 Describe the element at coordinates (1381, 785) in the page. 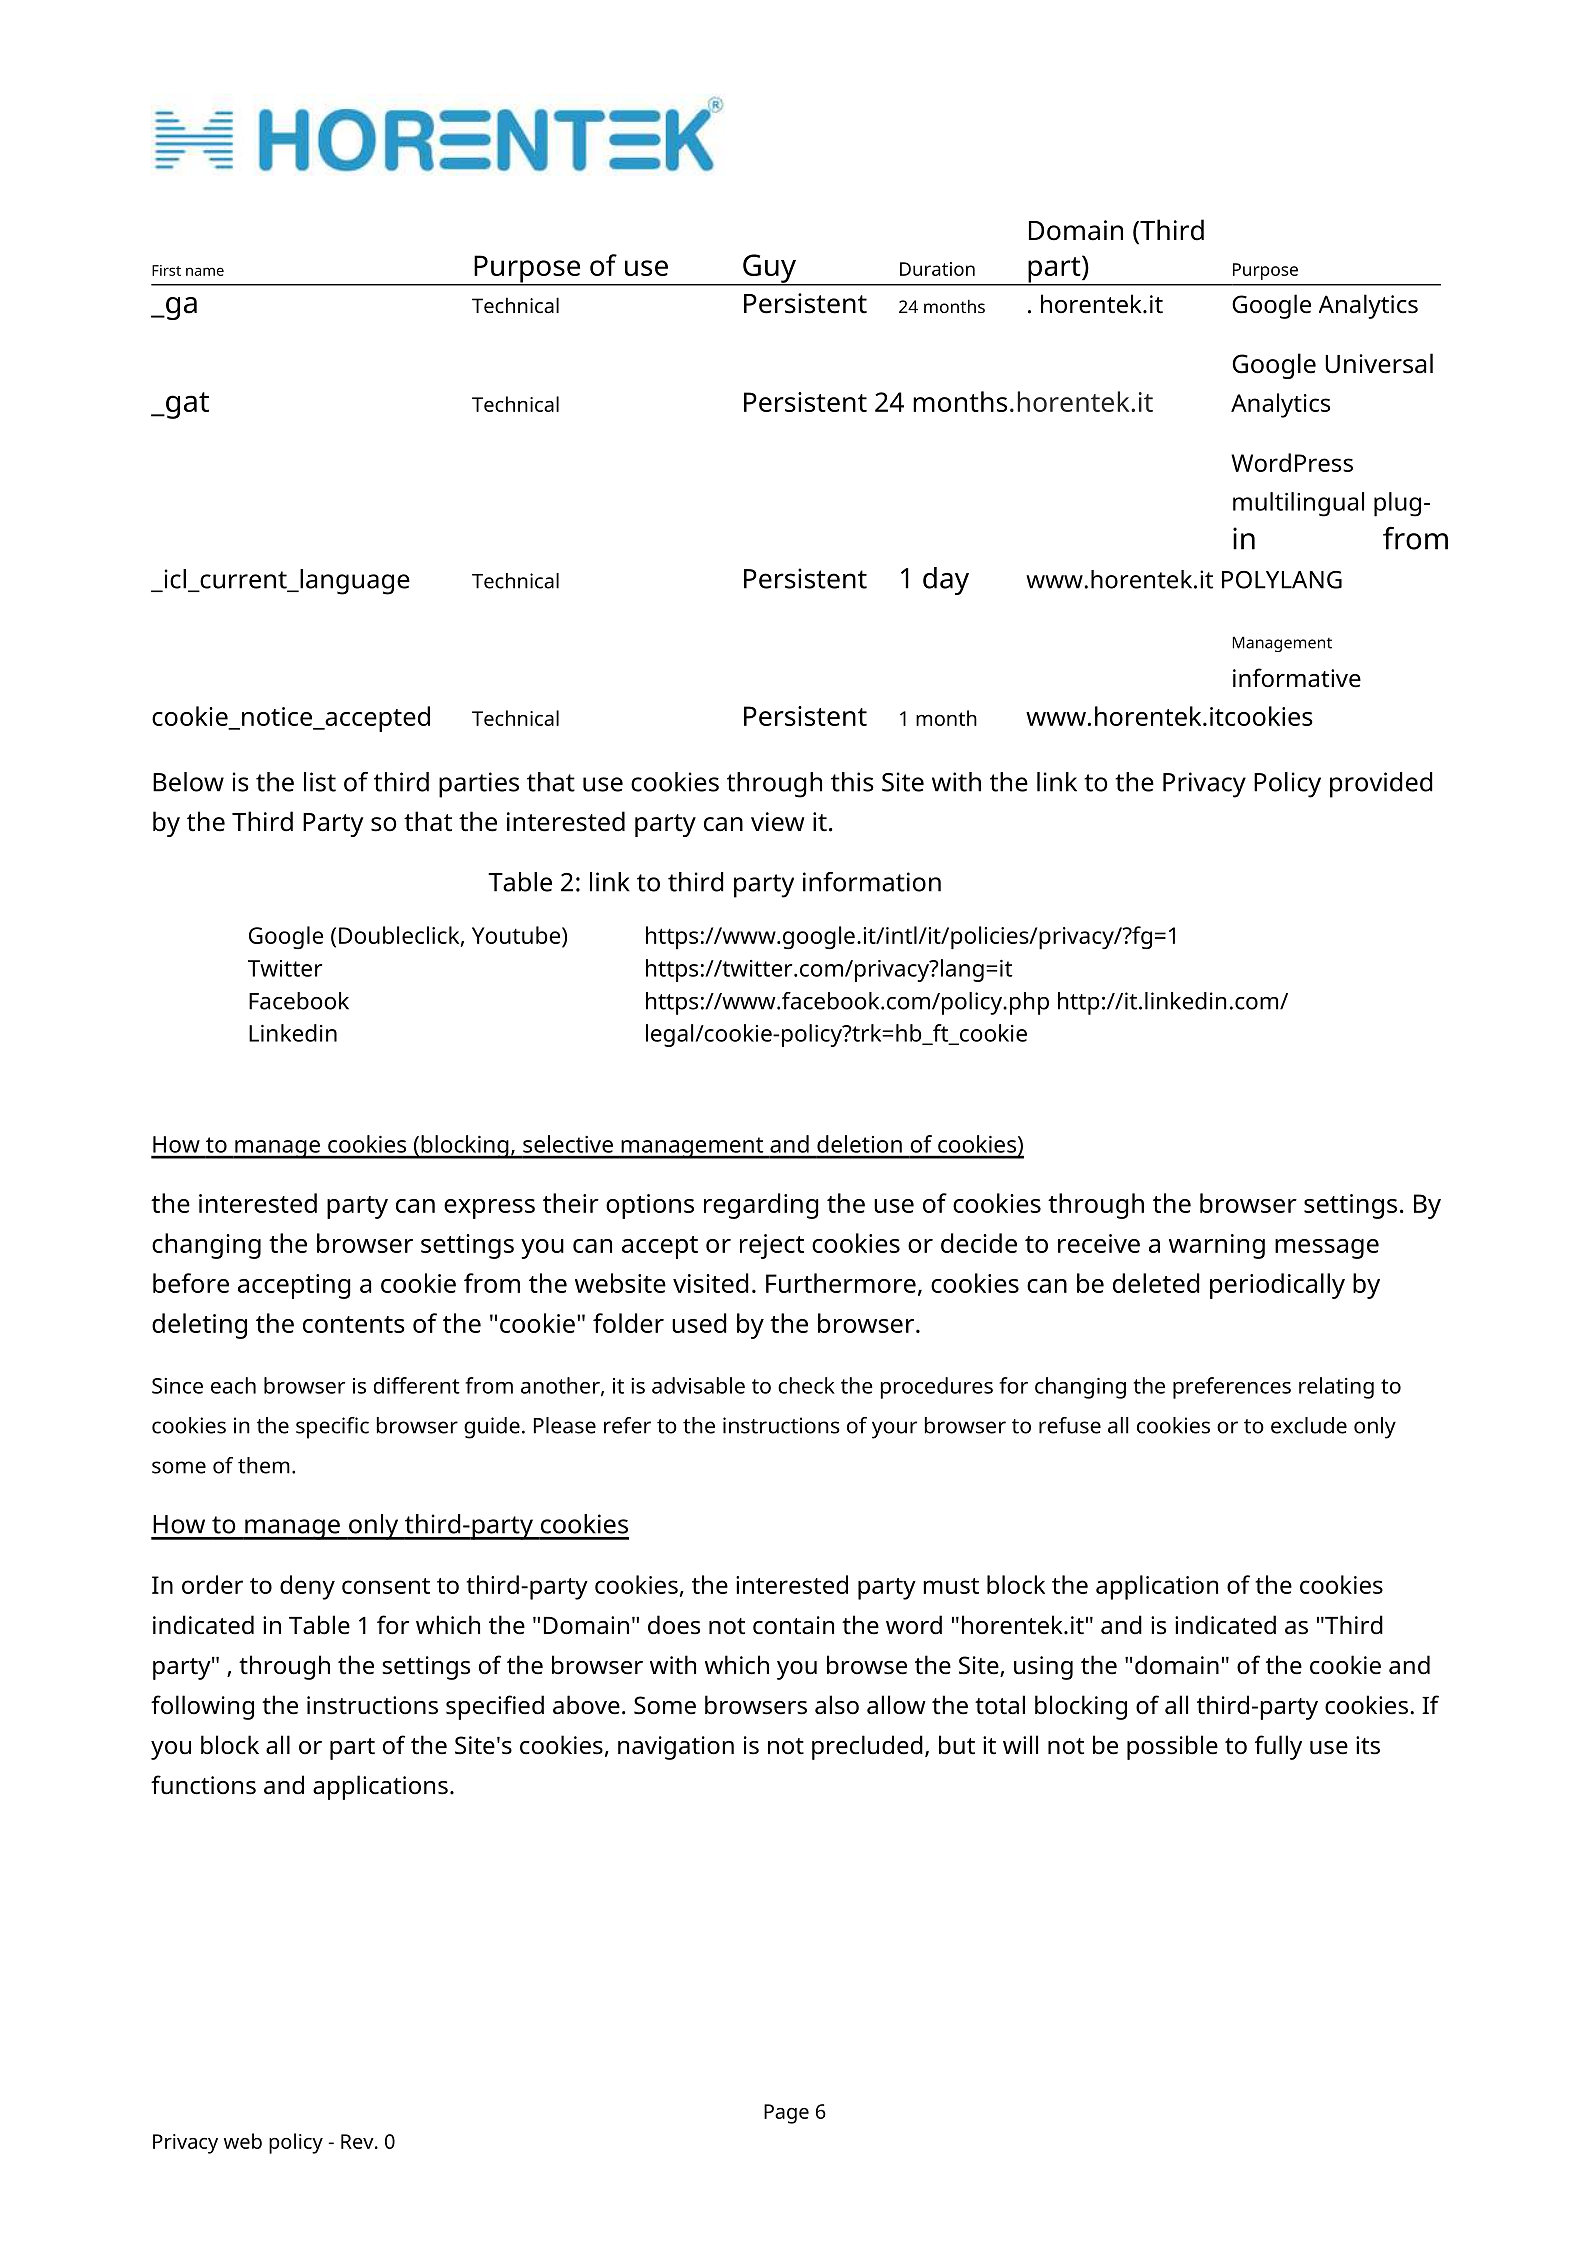

I see `provided` at that location.
